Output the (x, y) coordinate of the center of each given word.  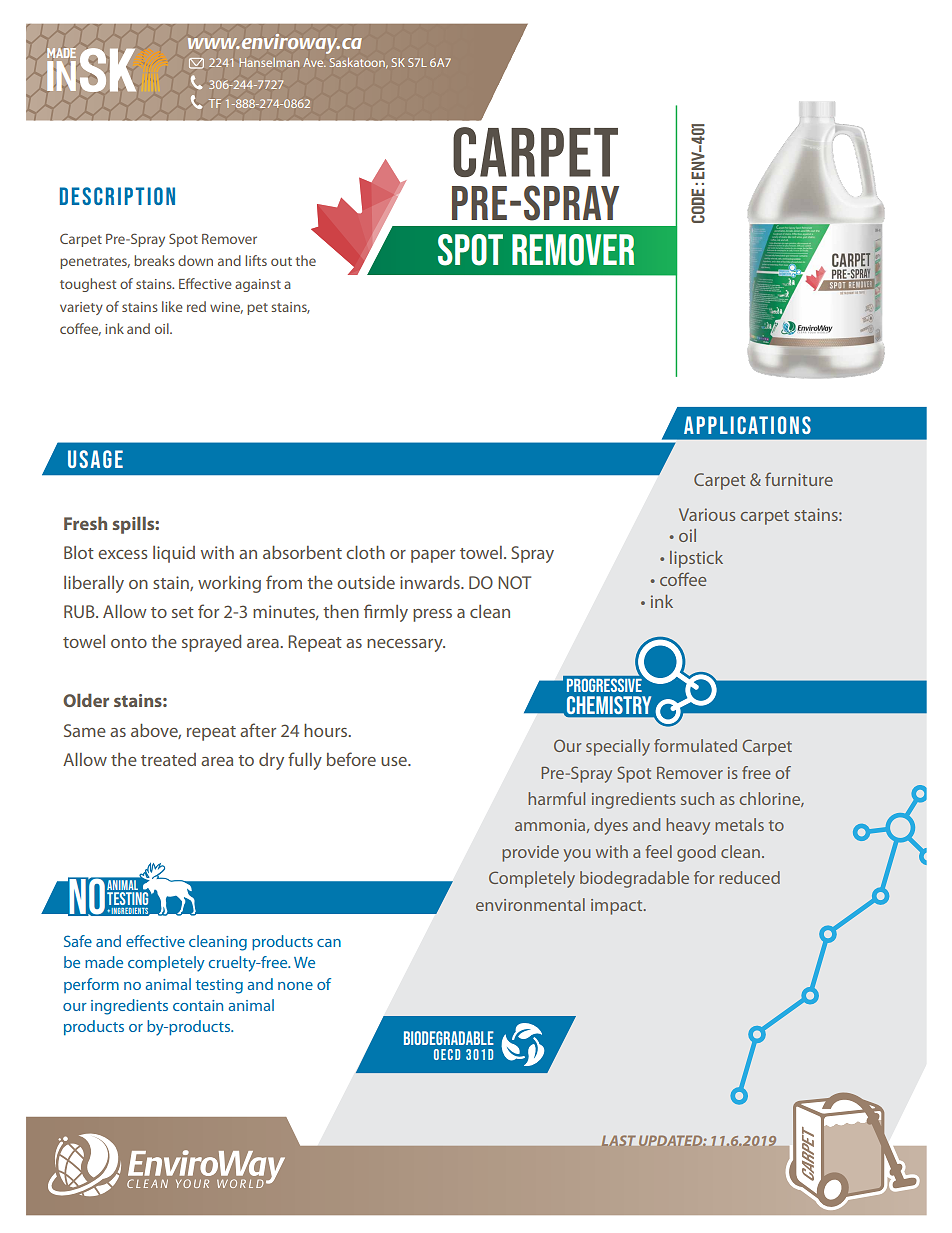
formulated (695, 745)
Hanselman (269, 62)
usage (95, 459)
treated (168, 759)
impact (618, 907)
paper (433, 556)
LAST (618, 1141)
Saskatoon (358, 63)
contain (198, 1005)
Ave (314, 62)
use (395, 761)
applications (747, 425)
